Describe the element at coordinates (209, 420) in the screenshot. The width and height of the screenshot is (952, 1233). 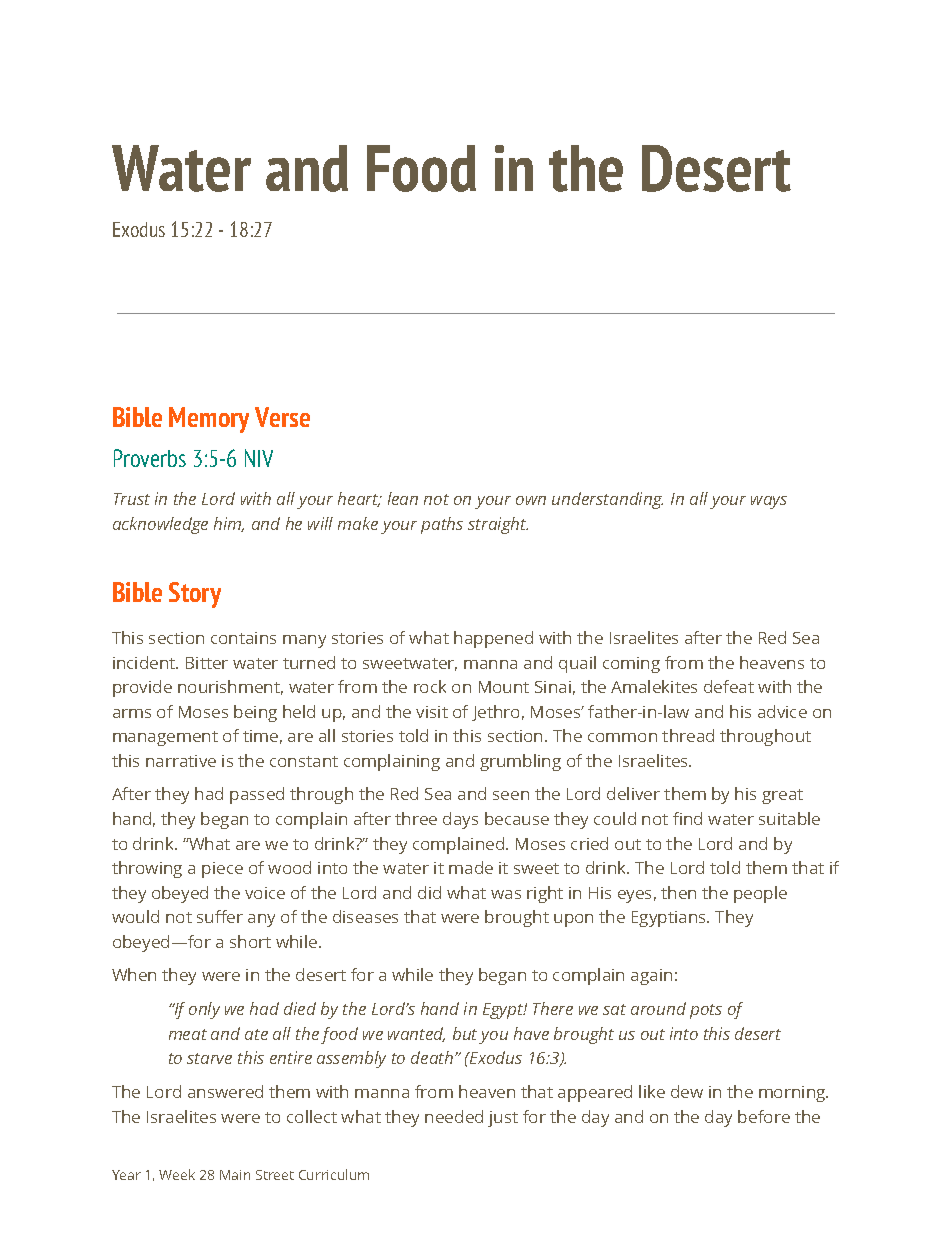
I see `Memory` at that location.
